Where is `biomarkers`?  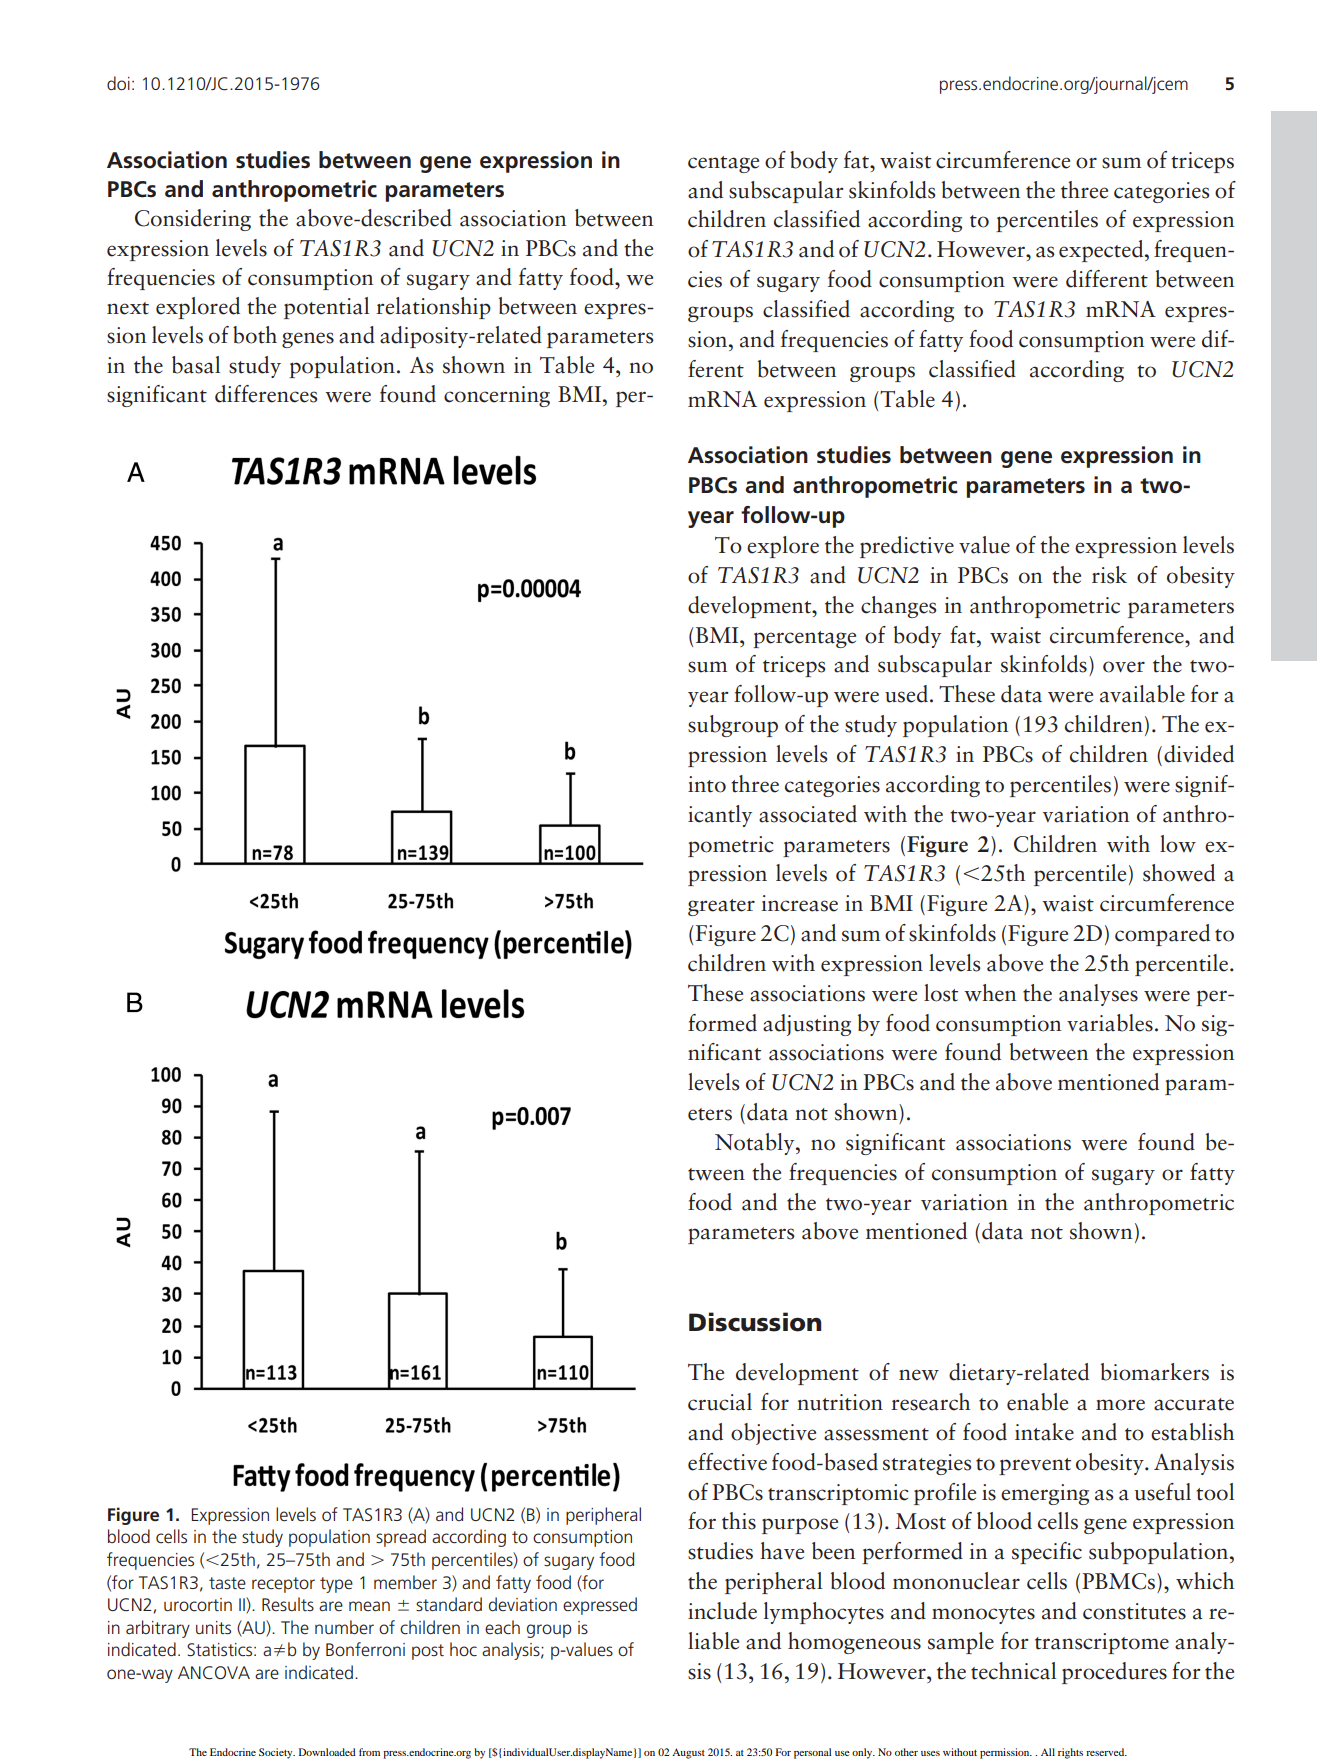
biomarkers is located at coordinates (1155, 1372).
